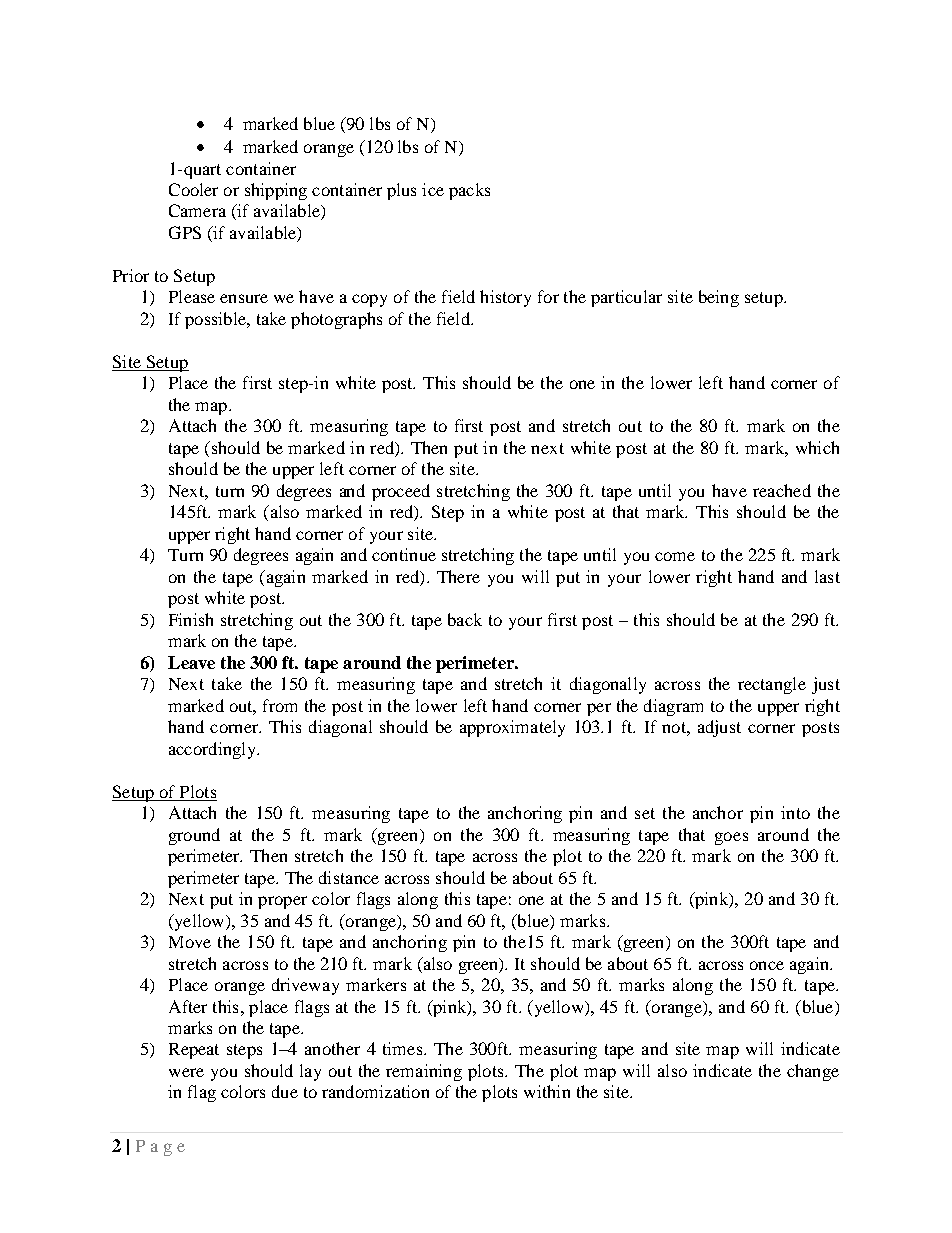 Image resolution: width=952 pixels, height=1233 pixels. Describe the element at coordinates (772, 685) in the screenshot. I see `rectangle` at that location.
